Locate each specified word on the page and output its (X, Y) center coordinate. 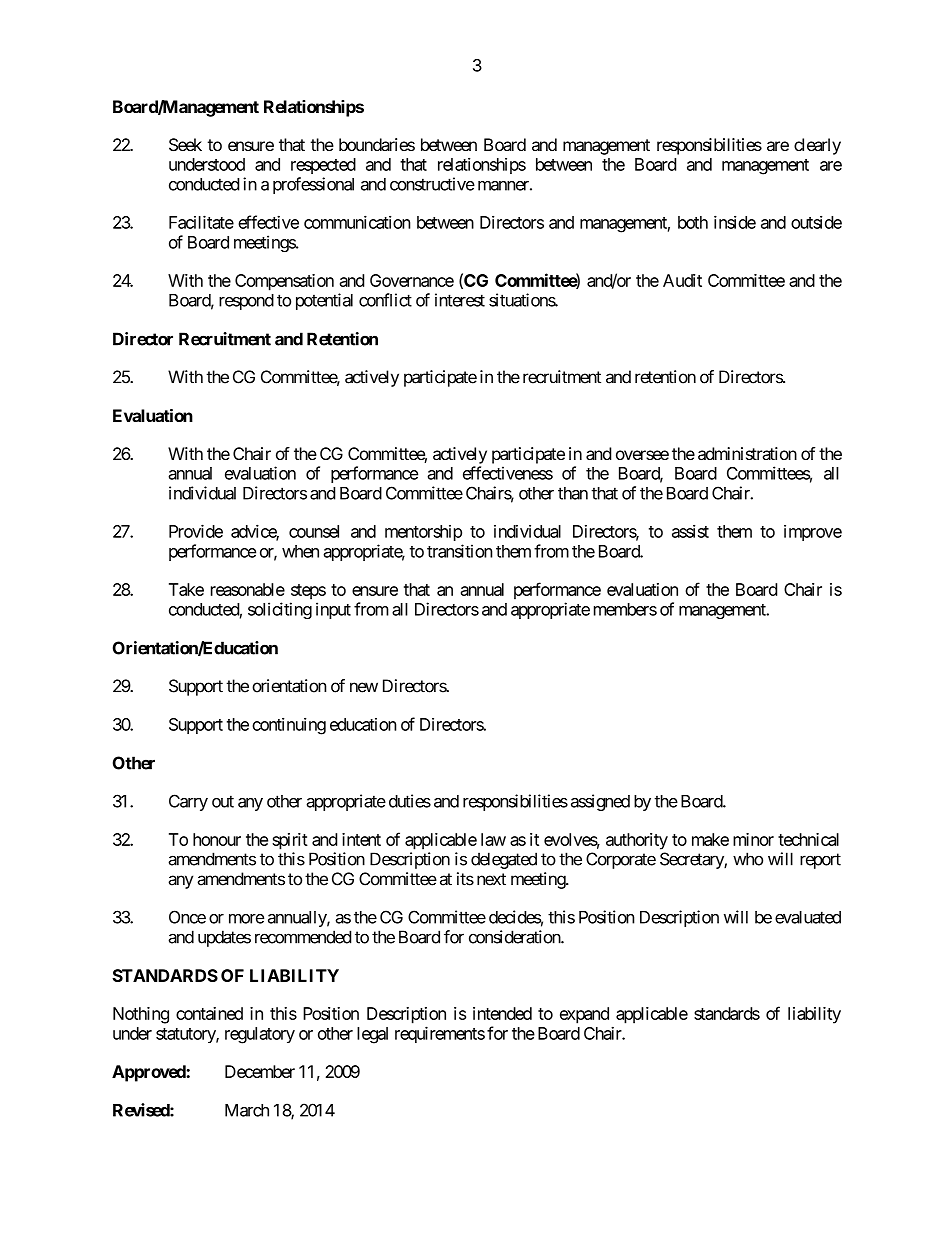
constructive (432, 184)
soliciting (280, 610)
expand (584, 1015)
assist (690, 531)
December (260, 1071)
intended (502, 1013)
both (693, 222)
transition (460, 551)
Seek (185, 145)
